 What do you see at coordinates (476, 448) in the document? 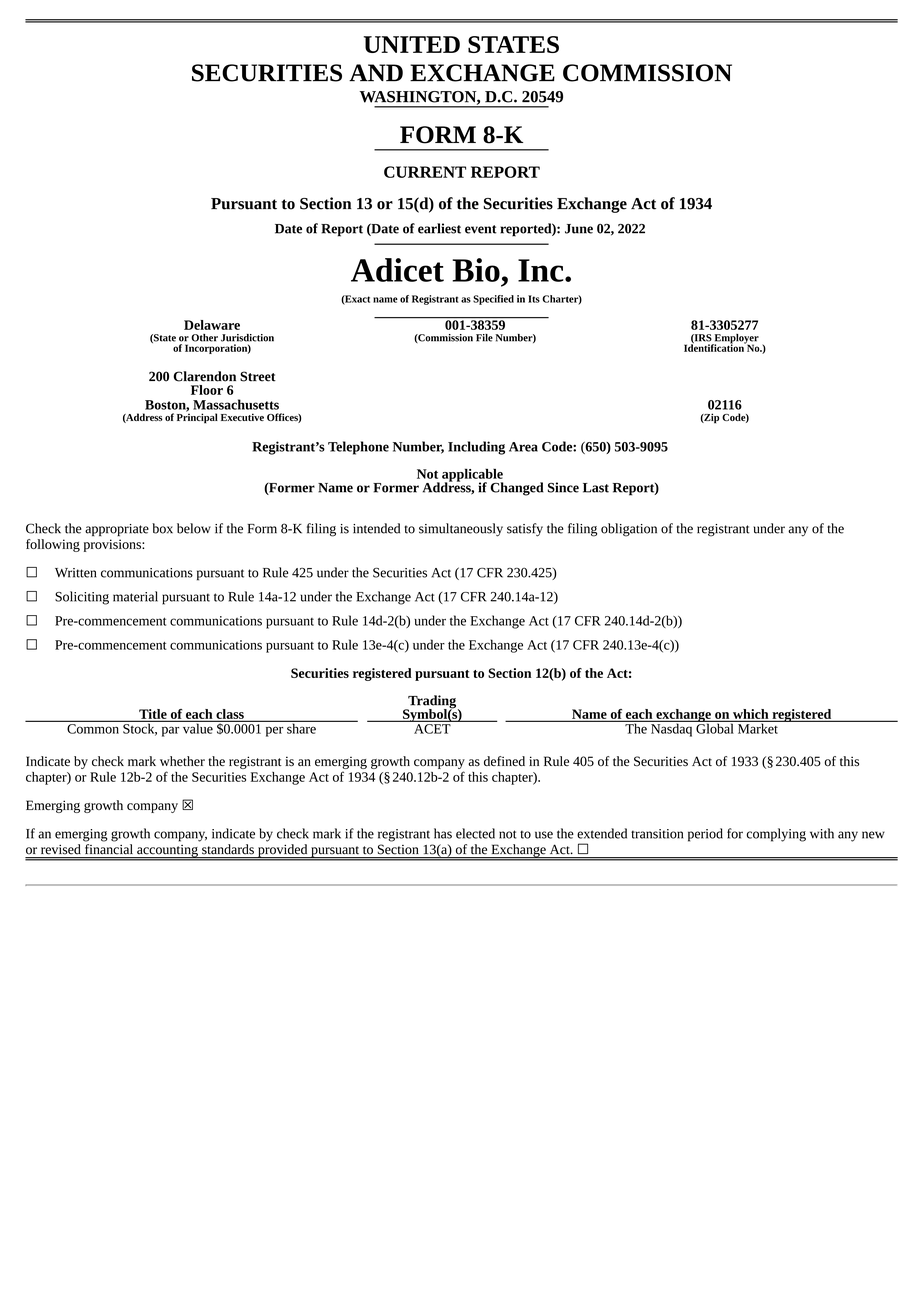
I see `Including` at bounding box center [476, 448].
